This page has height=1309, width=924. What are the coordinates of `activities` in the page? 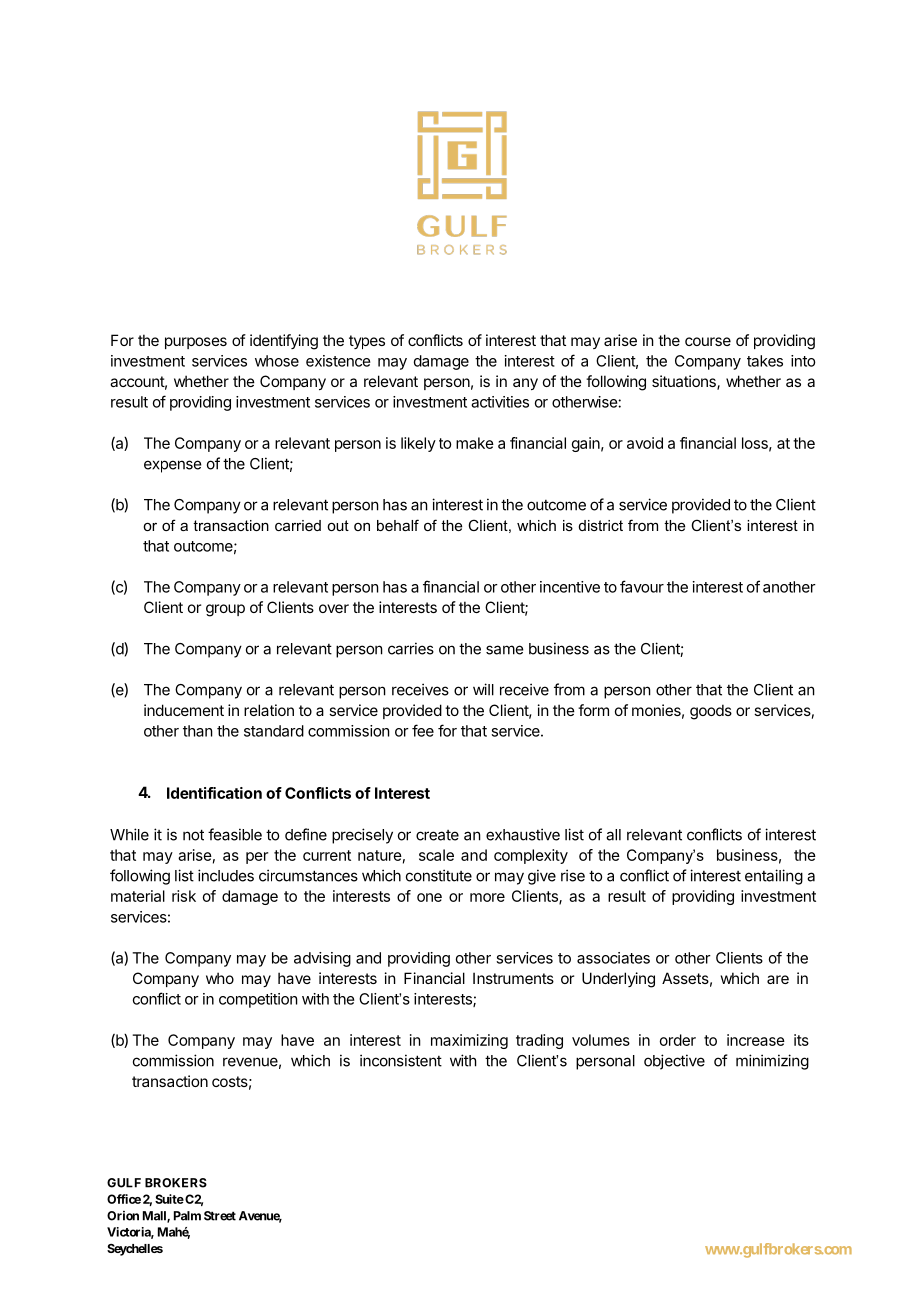 It's located at (500, 402).
